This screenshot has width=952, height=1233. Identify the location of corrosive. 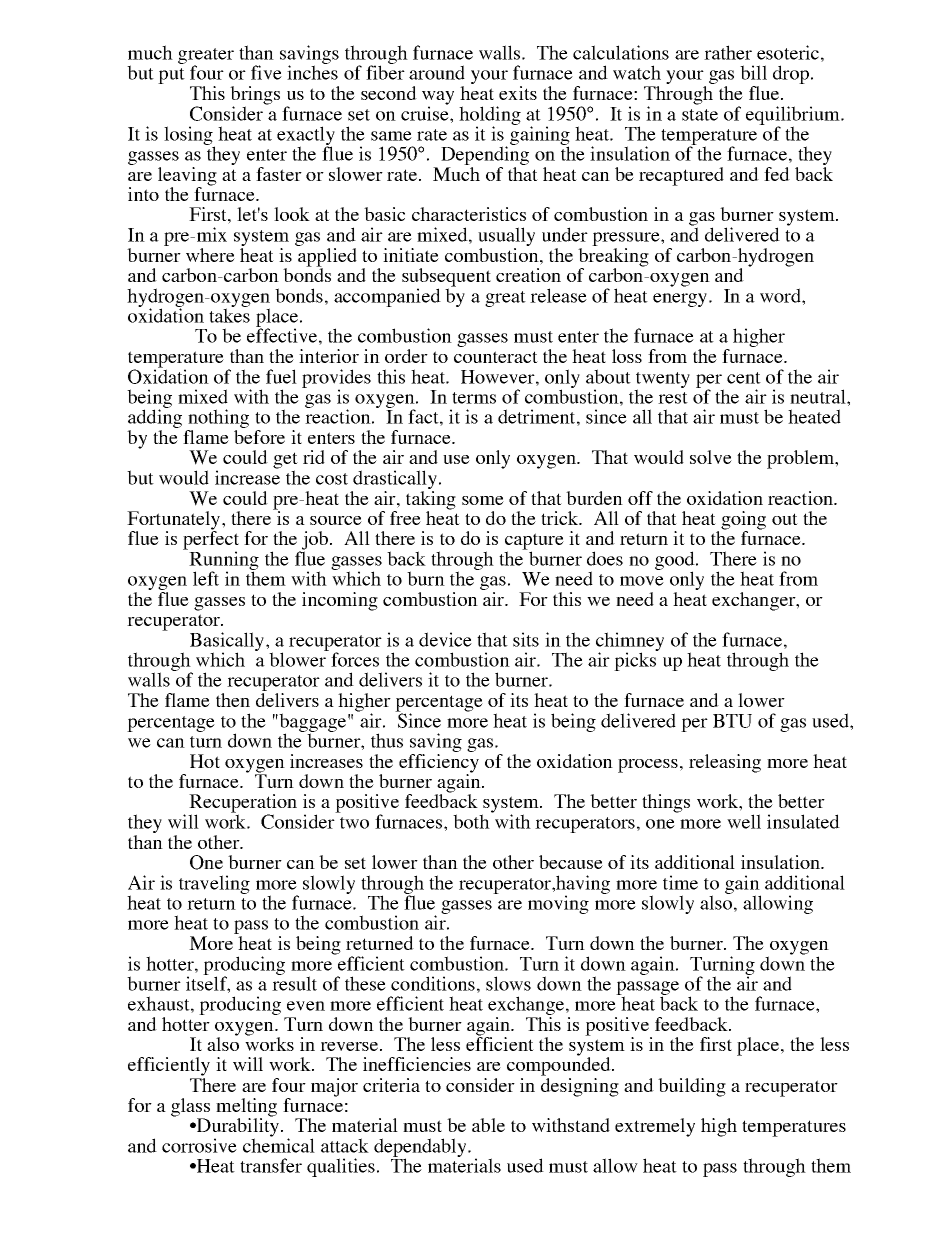
(199, 1145).
